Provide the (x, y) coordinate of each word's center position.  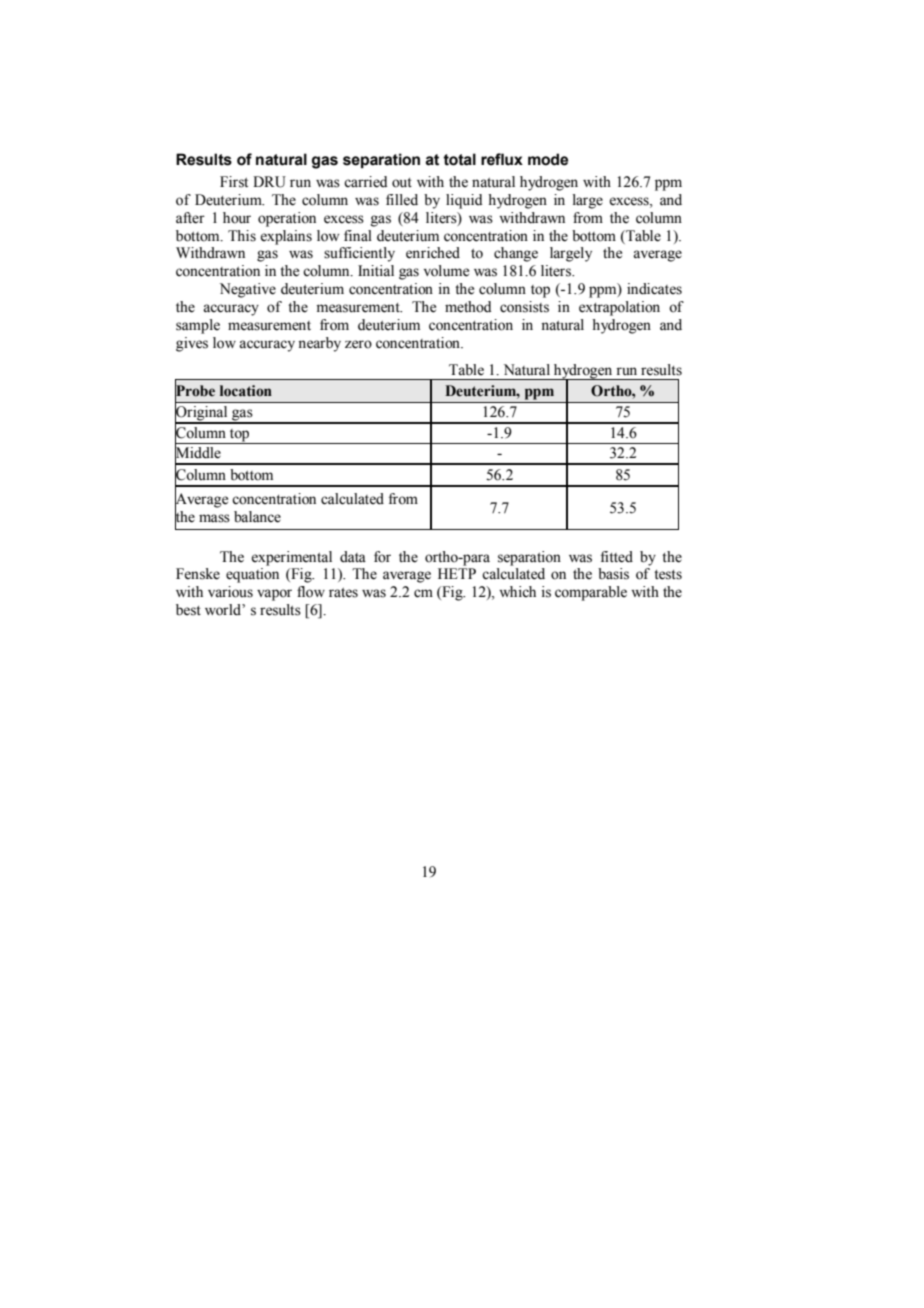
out (402, 183)
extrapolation (619, 308)
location (246, 391)
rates (343, 593)
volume (446, 271)
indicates (654, 289)
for (382, 557)
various (230, 592)
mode (548, 159)
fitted (617, 557)
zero (358, 344)
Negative (248, 290)
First (234, 182)
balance (257, 517)
